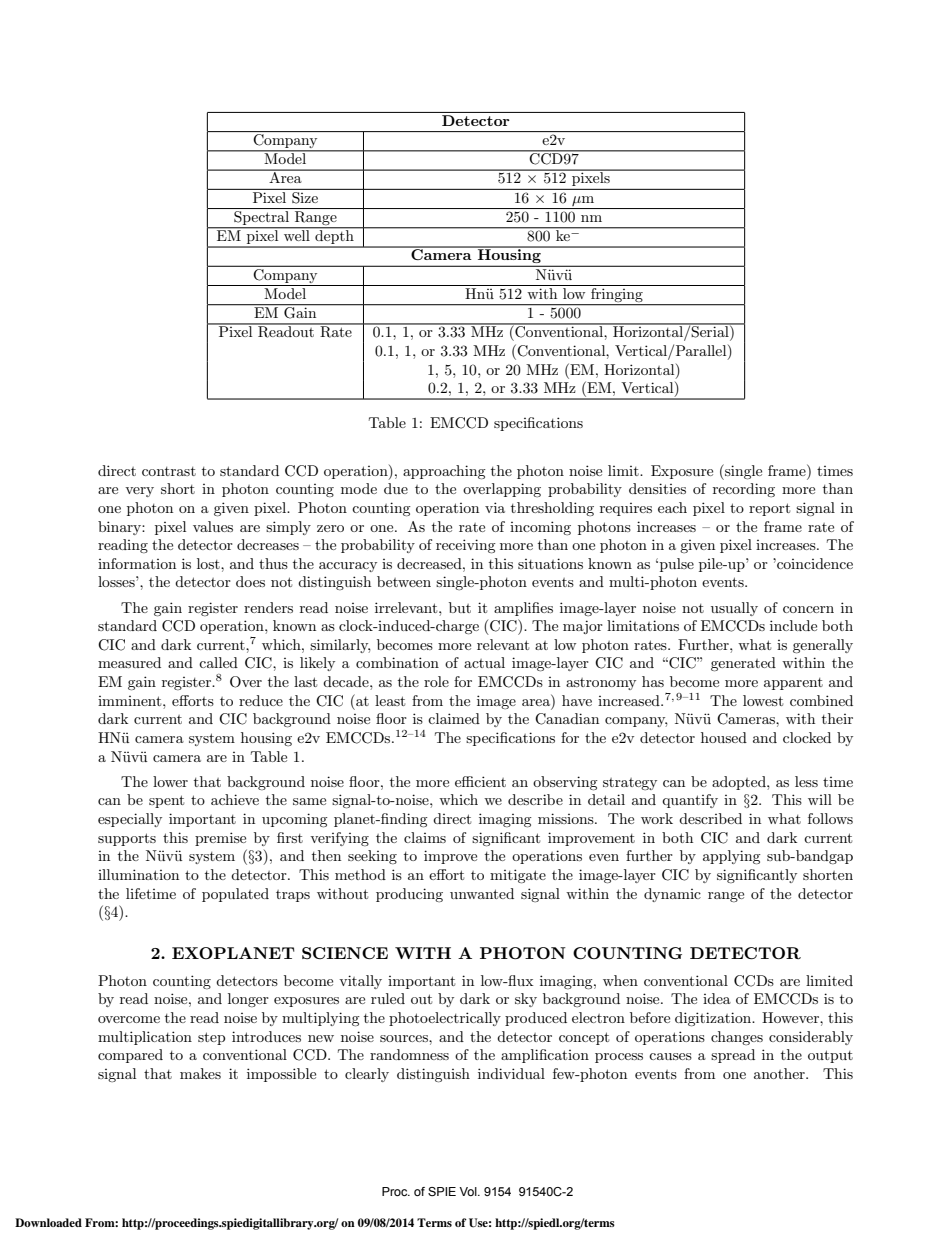 This screenshot has height=1233, width=952. Describe the element at coordinates (444, 472) in the screenshot. I see `approaching` at that location.
